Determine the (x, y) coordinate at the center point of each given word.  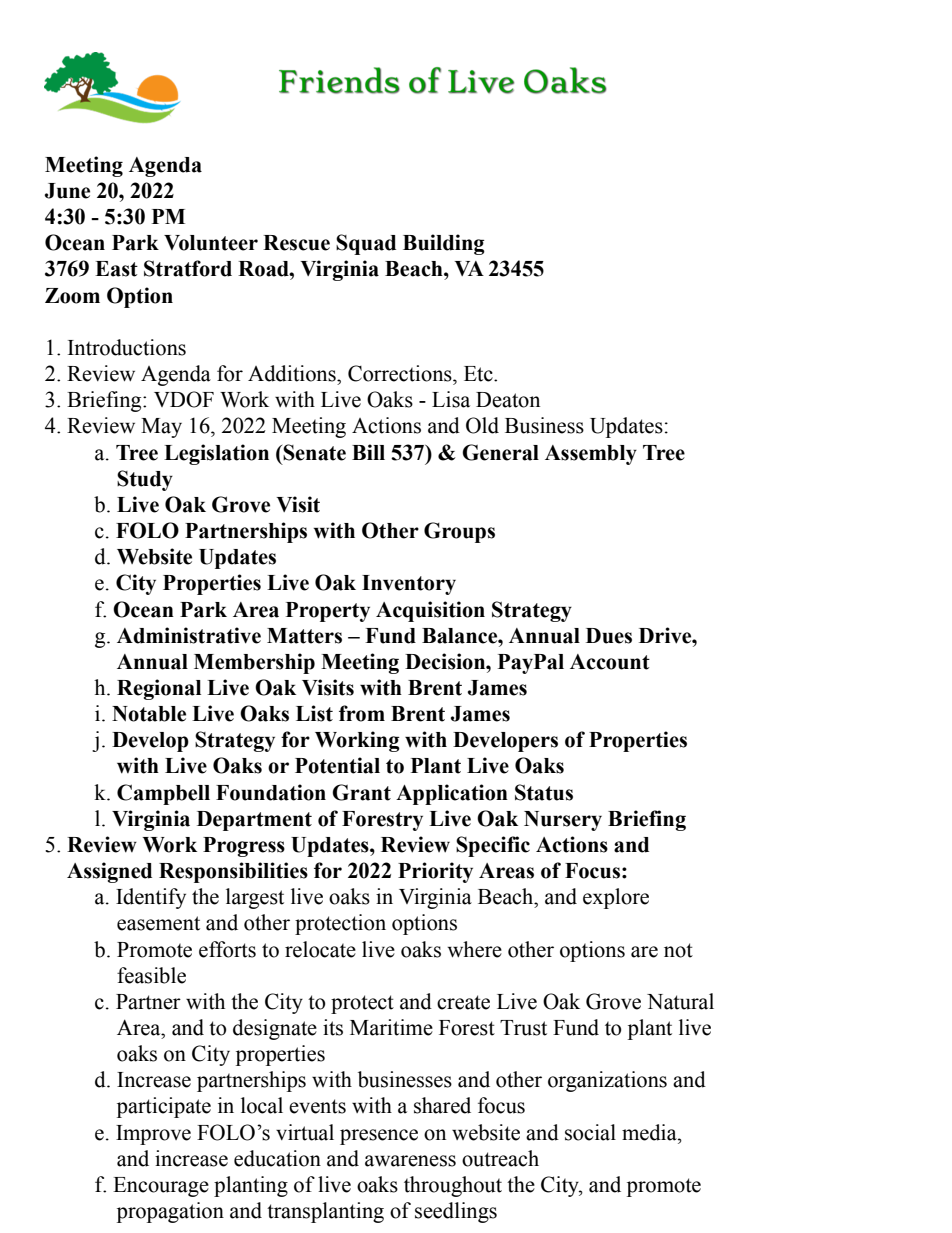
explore (616, 898)
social (590, 1132)
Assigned (109, 872)
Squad (366, 244)
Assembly (591, 455)
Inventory (409, 585)
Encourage (161, 1187)
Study (145, 480)
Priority (435, 872)
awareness (410, 1161)
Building (444, 244)
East (116, 269)
